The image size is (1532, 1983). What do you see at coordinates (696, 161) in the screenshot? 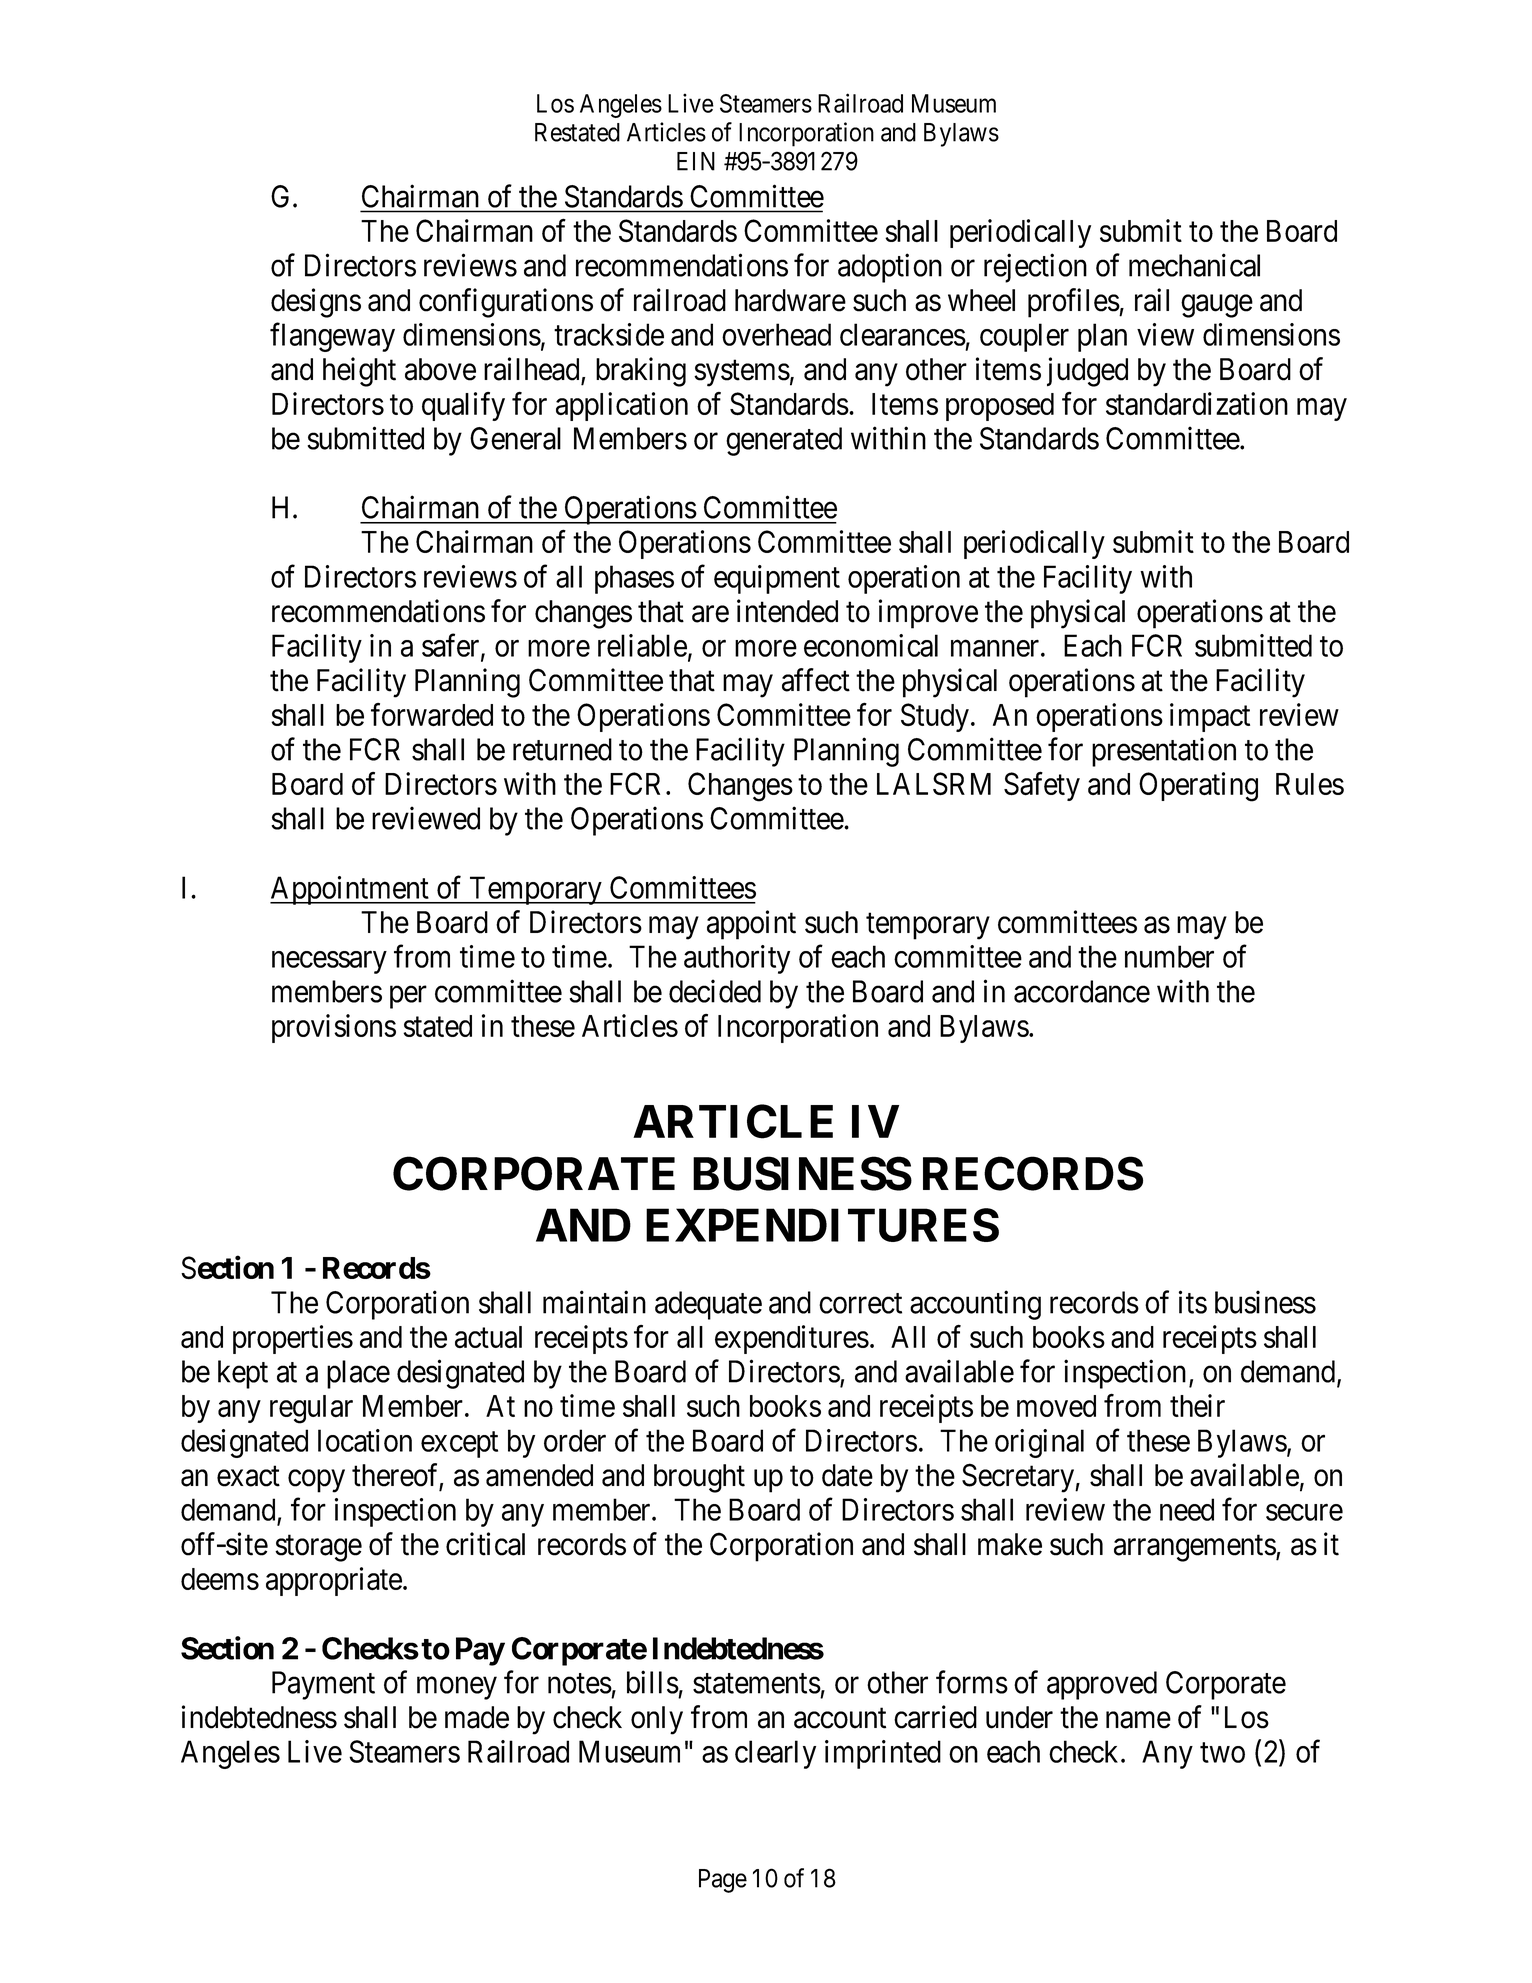
I see `EIN` at bounding box center [696, 161].
